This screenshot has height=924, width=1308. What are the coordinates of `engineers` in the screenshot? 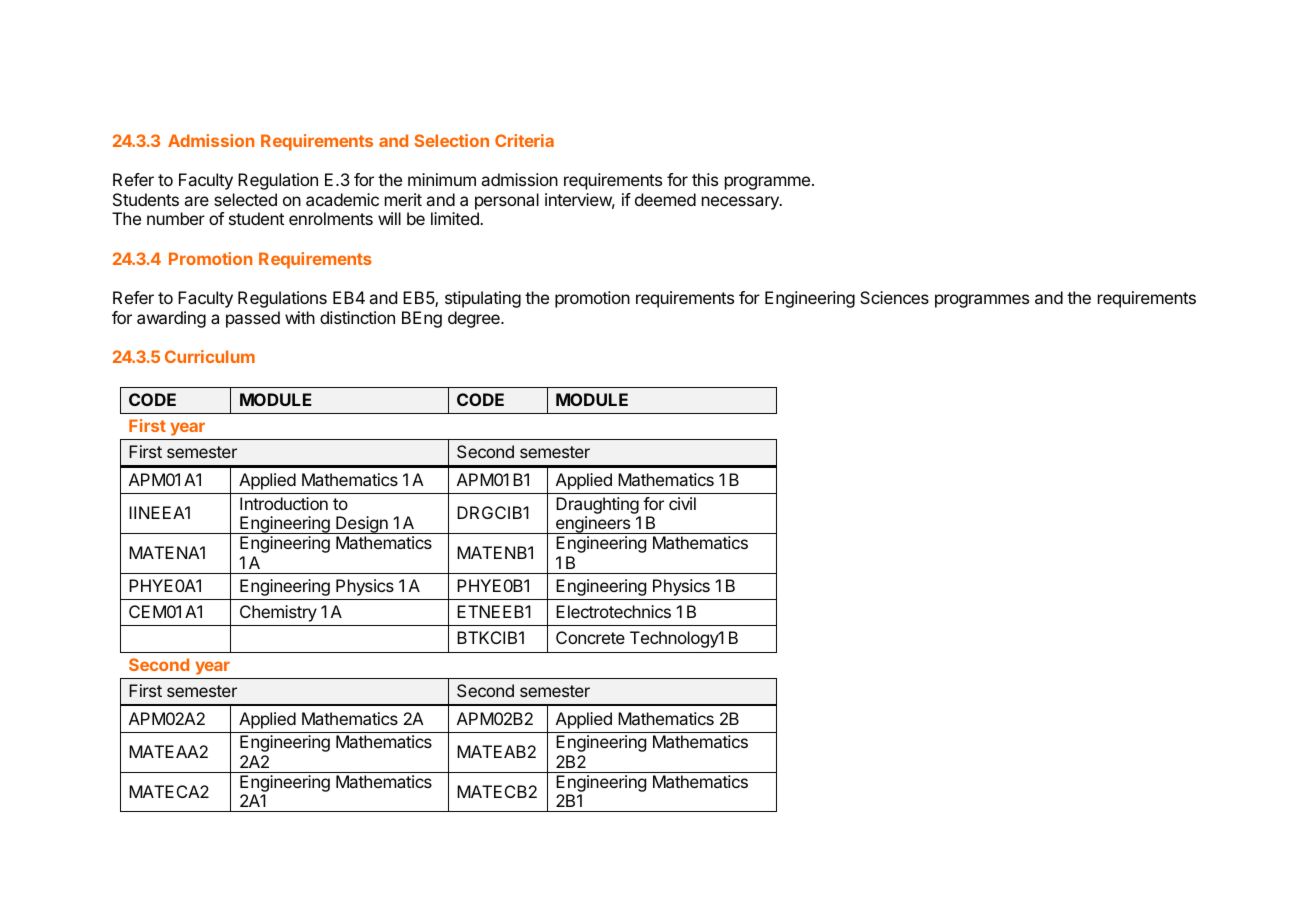 It's located at (593, 525).
